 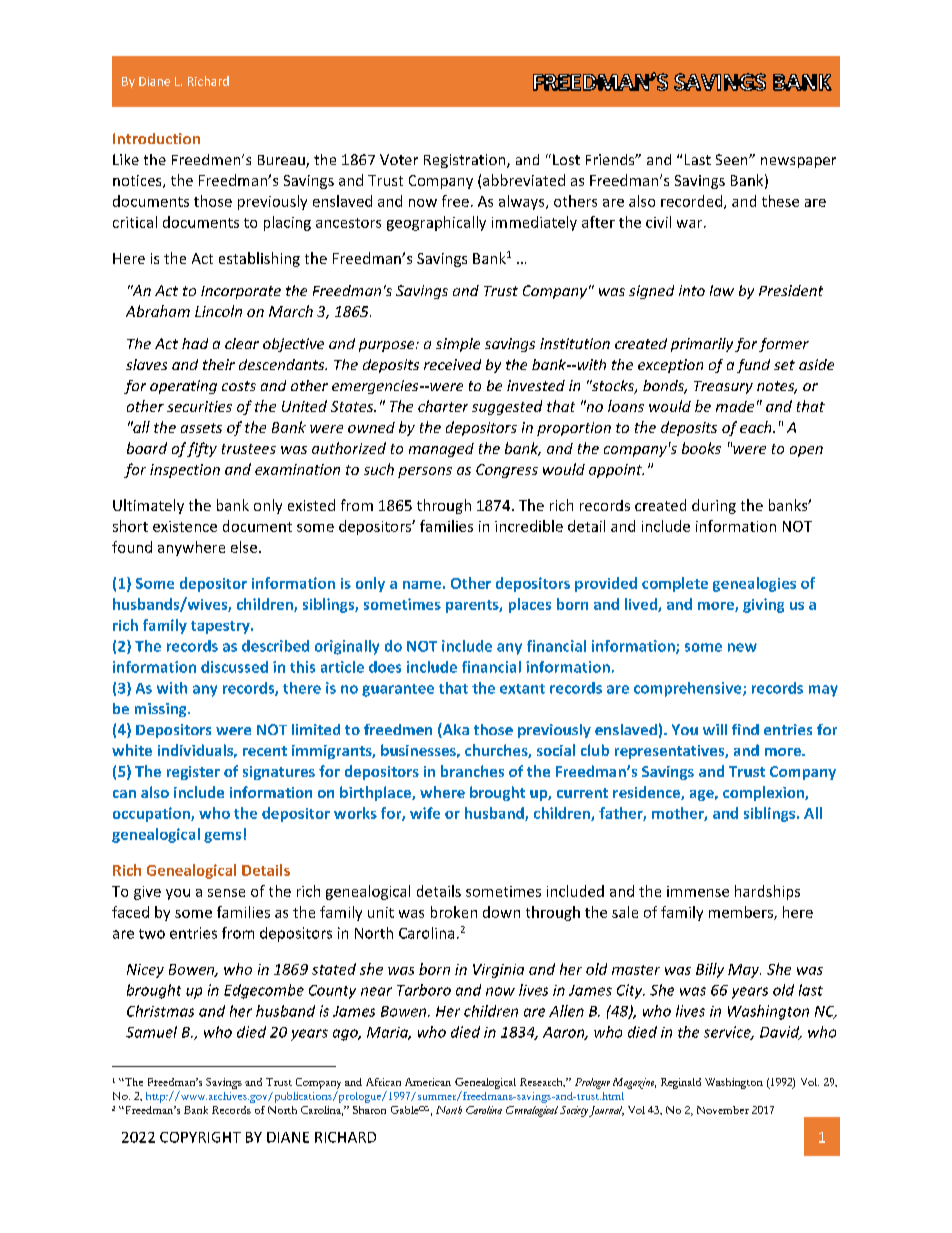 What do you see at coordinates (647, 793) in the screenshot?
I see `residence` at bounding box center [647, 793].
